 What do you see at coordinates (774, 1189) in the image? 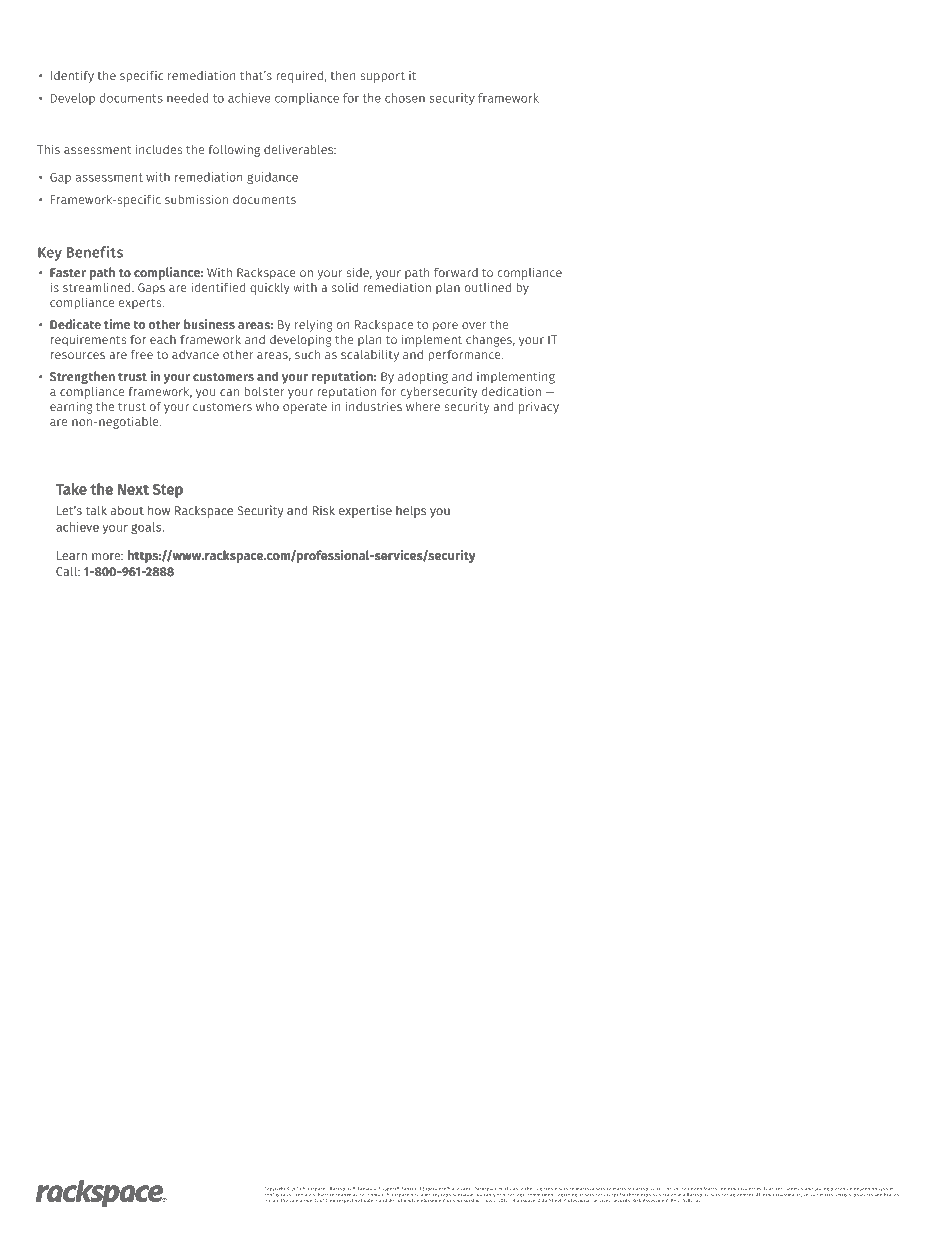
I see `Features` at bounding box center [774, 1189].
